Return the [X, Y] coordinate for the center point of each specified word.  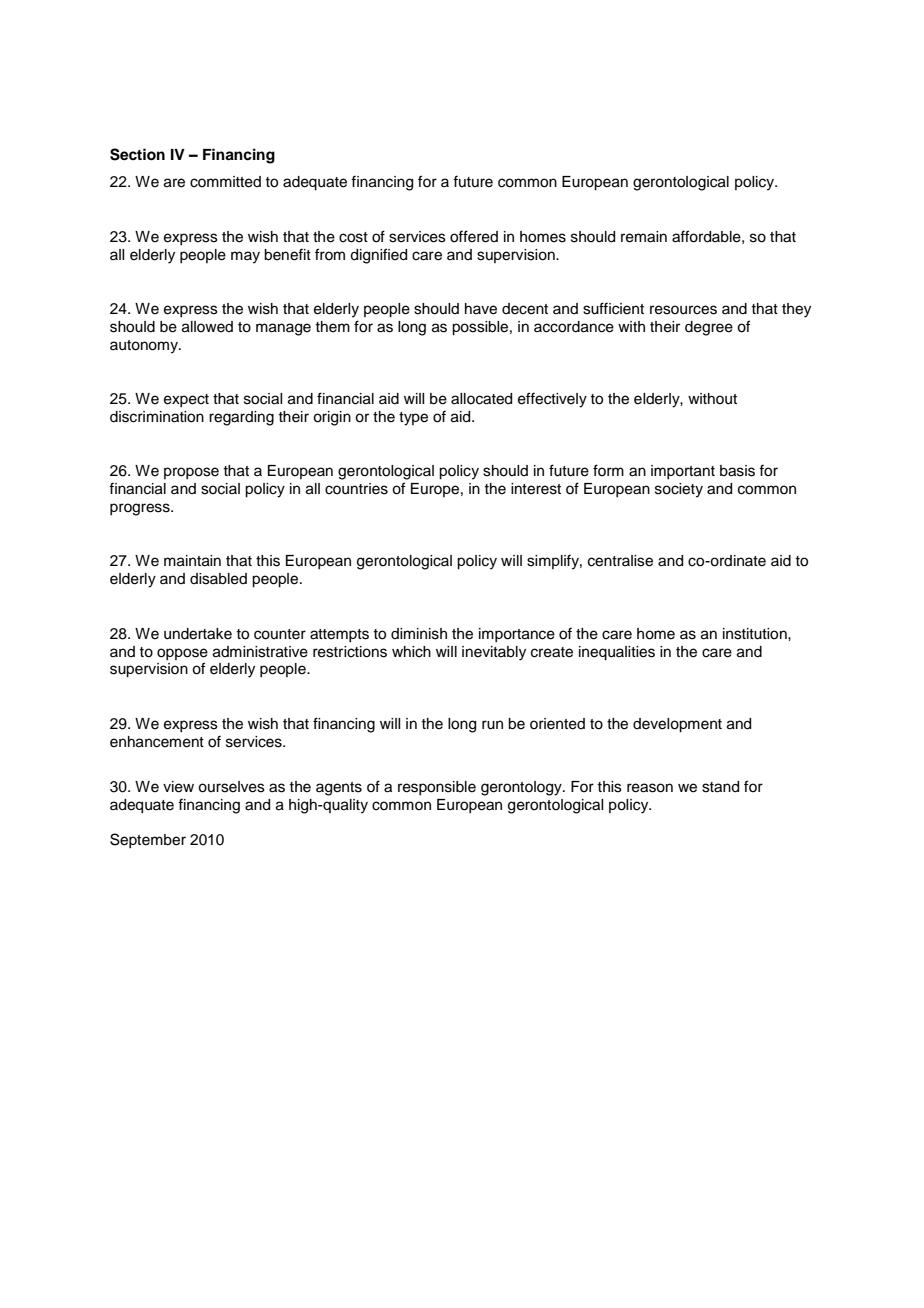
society [679, 490]
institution [756, 634]
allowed [207, 327]
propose [191, 473]
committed [225, 182]
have [481, 309]
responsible [437, 788]
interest [536, 489]
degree [709, 328]
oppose [182, 654]
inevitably [494, 653]
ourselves [231, 787]
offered [474, 236]
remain [644, 237]
